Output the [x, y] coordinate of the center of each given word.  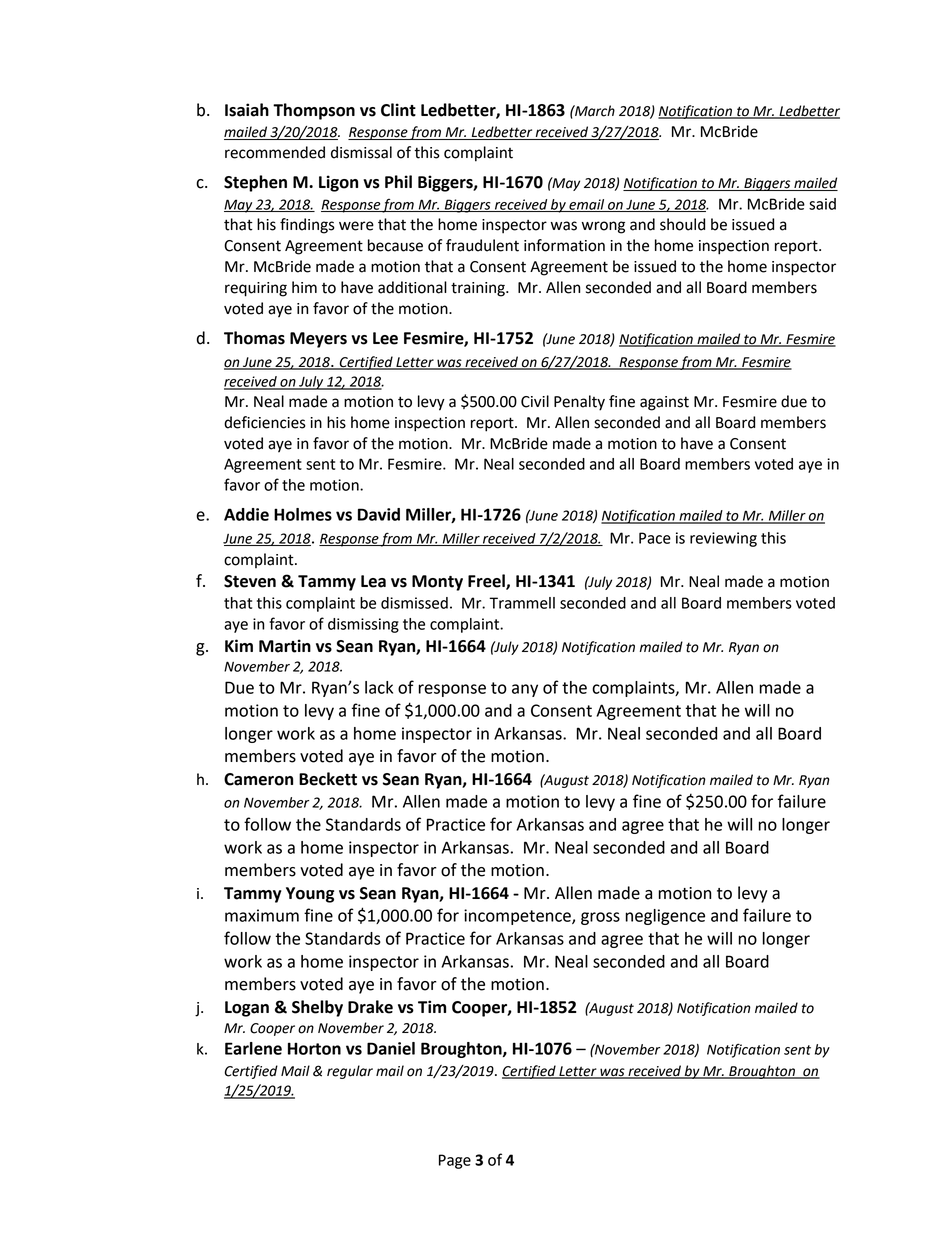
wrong [603, 227]
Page [455, 1161]
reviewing [723, 539]
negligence [665, 917]
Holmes [303, 514]
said [822, 204]
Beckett [328, 779]
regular [350, 1072]
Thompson [314, 111]
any [525, 690]
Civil [535, 401]
